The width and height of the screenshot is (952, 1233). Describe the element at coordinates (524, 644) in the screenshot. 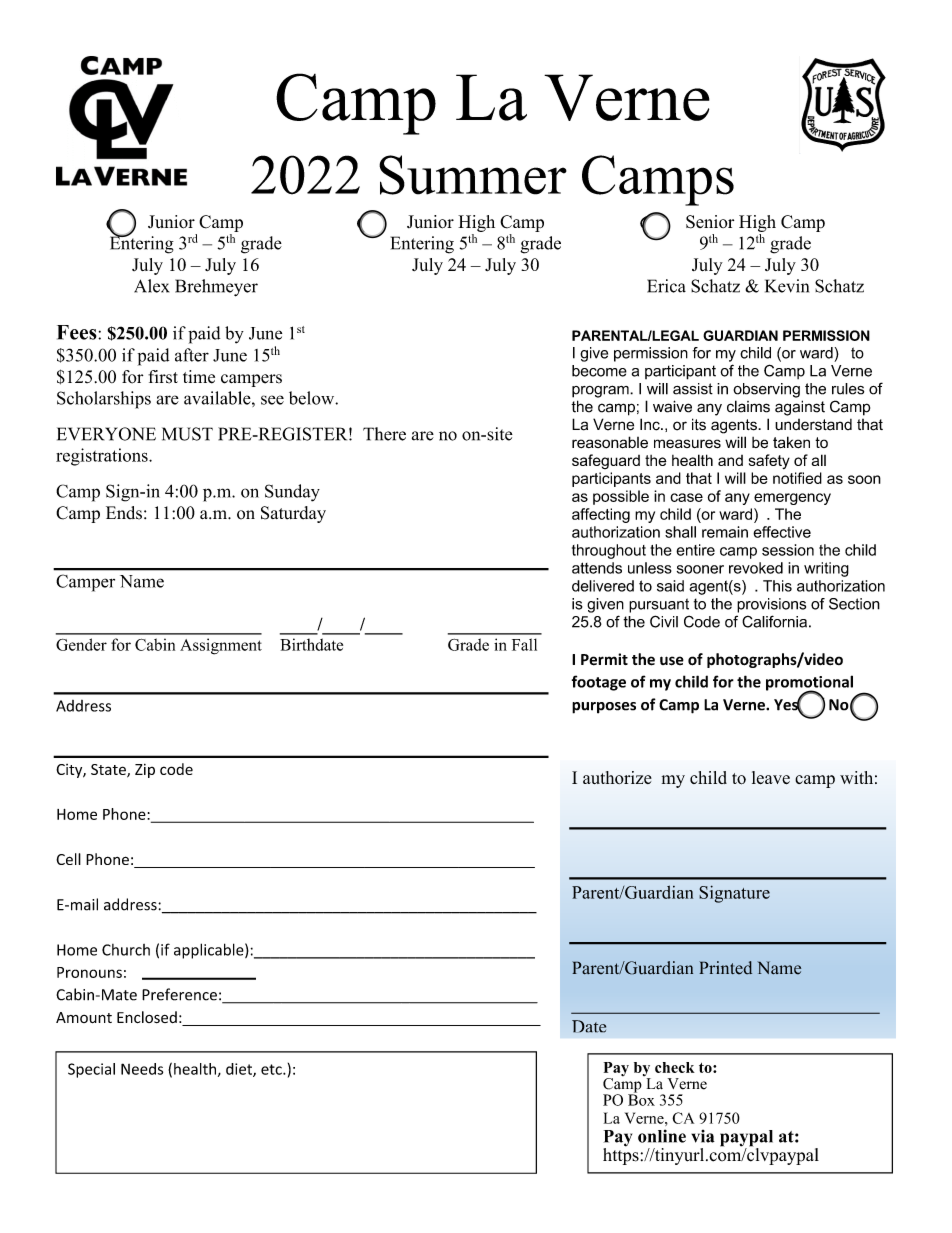

I see `Fall` at that location.
